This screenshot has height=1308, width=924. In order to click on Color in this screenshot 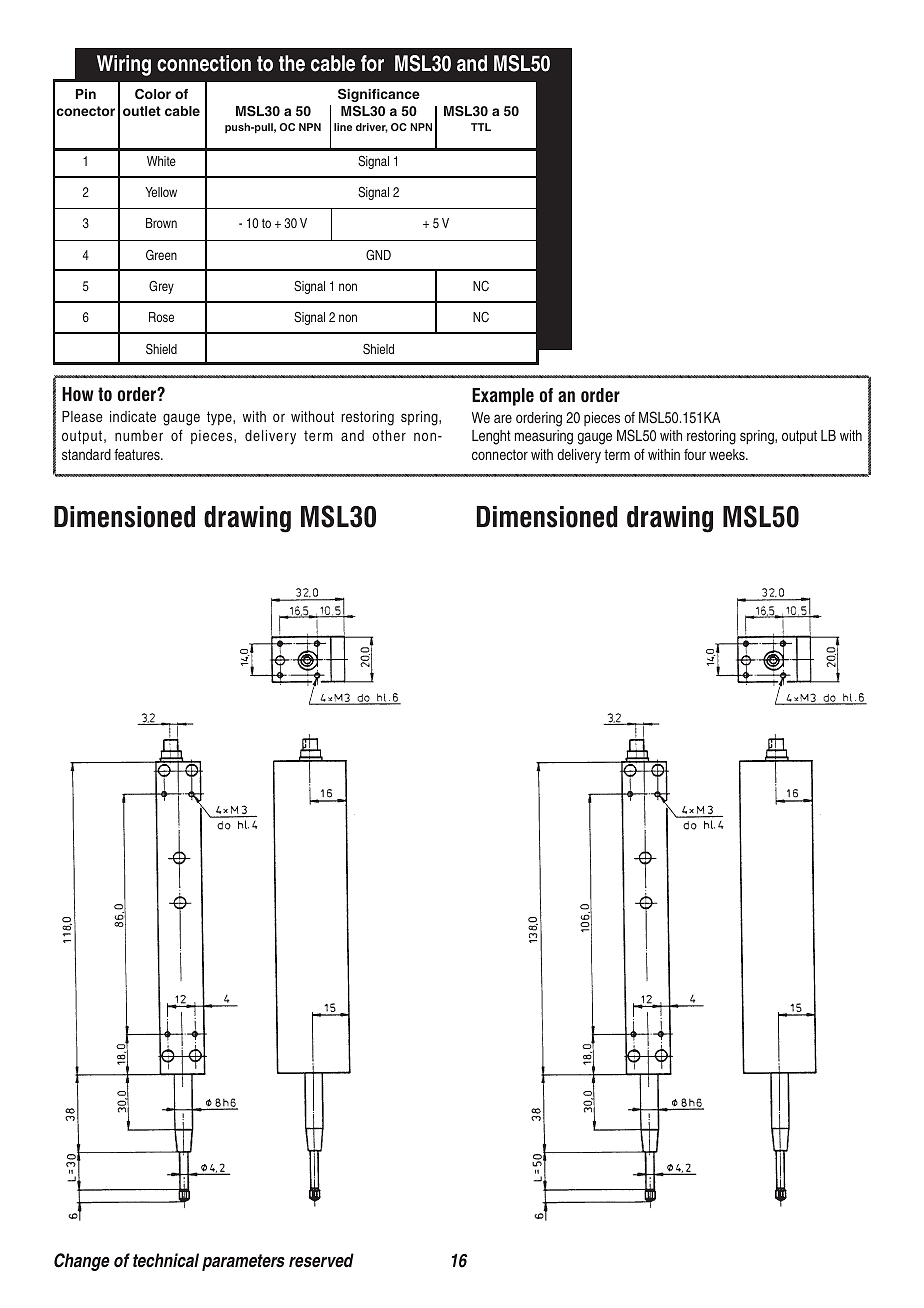, I will do `click(153, 94)`.
